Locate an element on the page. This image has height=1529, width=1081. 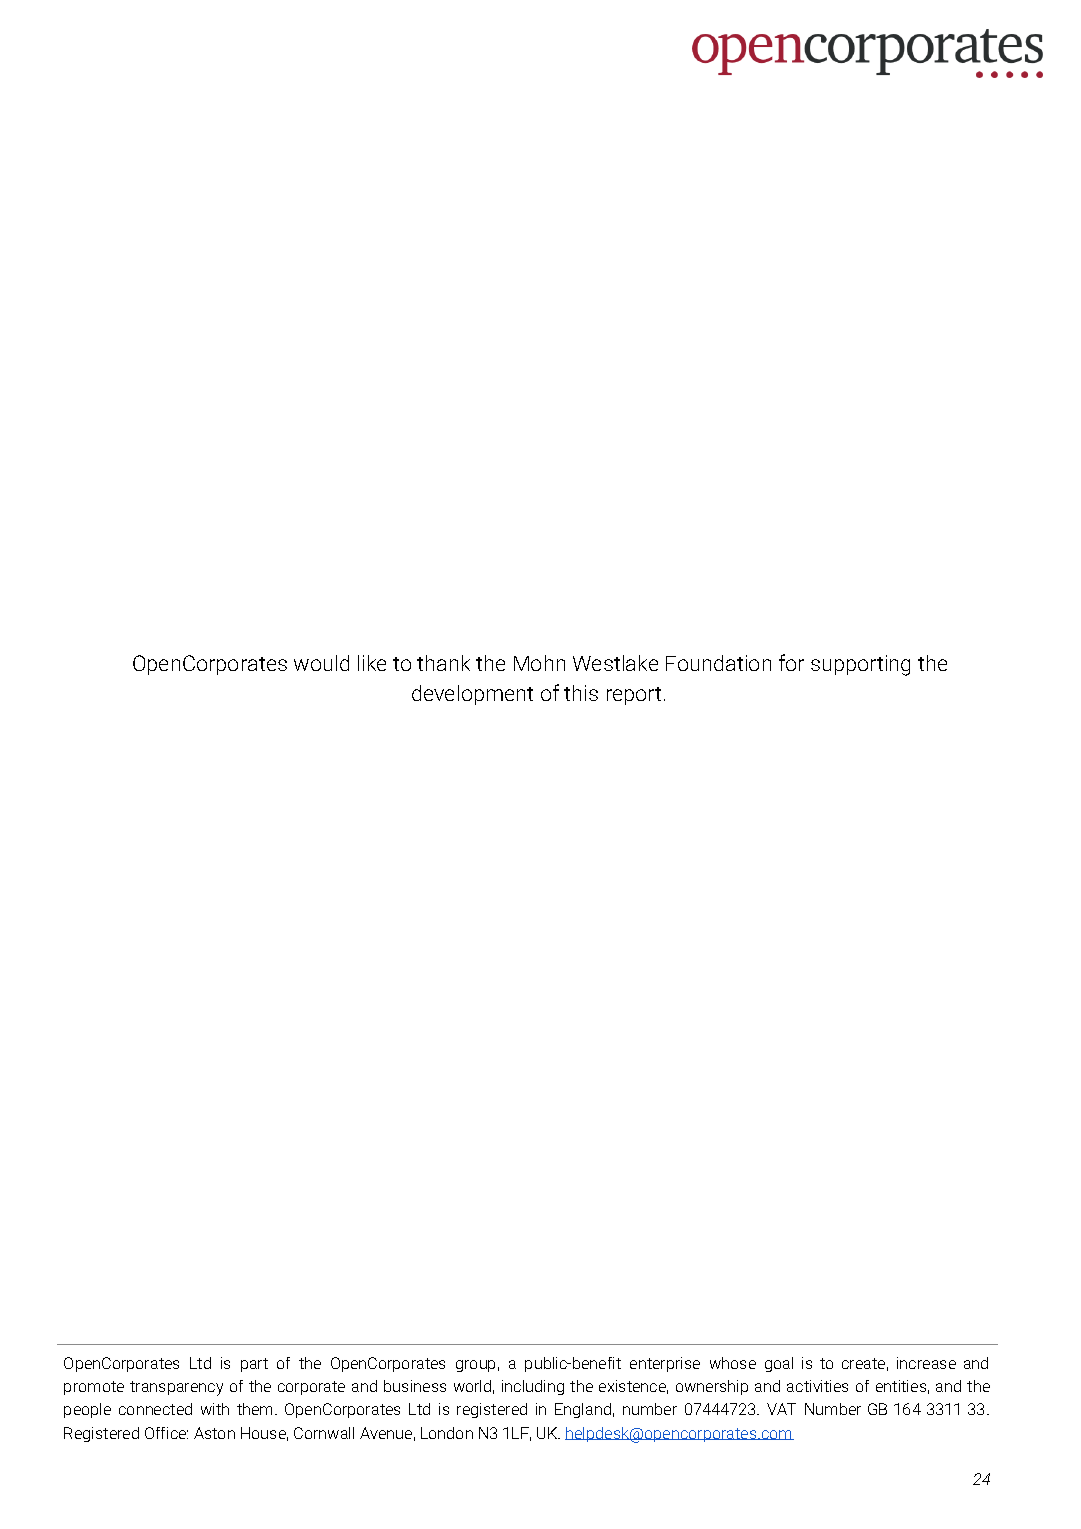
enterprise is located at coordinates (665, 1364).
